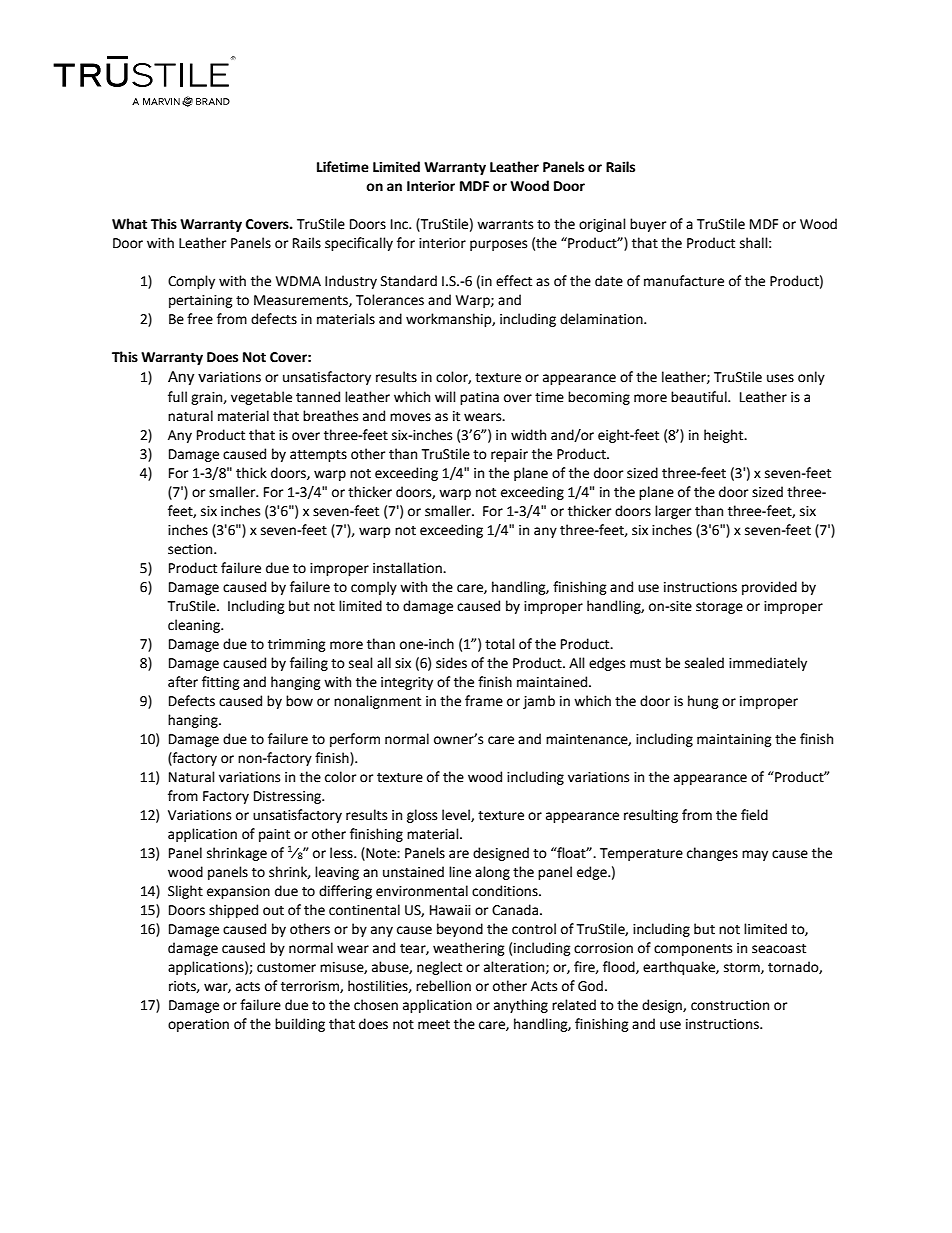  What do you see at coordinates (684, 281) in the screenshot?
I see `manufacture` at bounding box center [684, 281].
